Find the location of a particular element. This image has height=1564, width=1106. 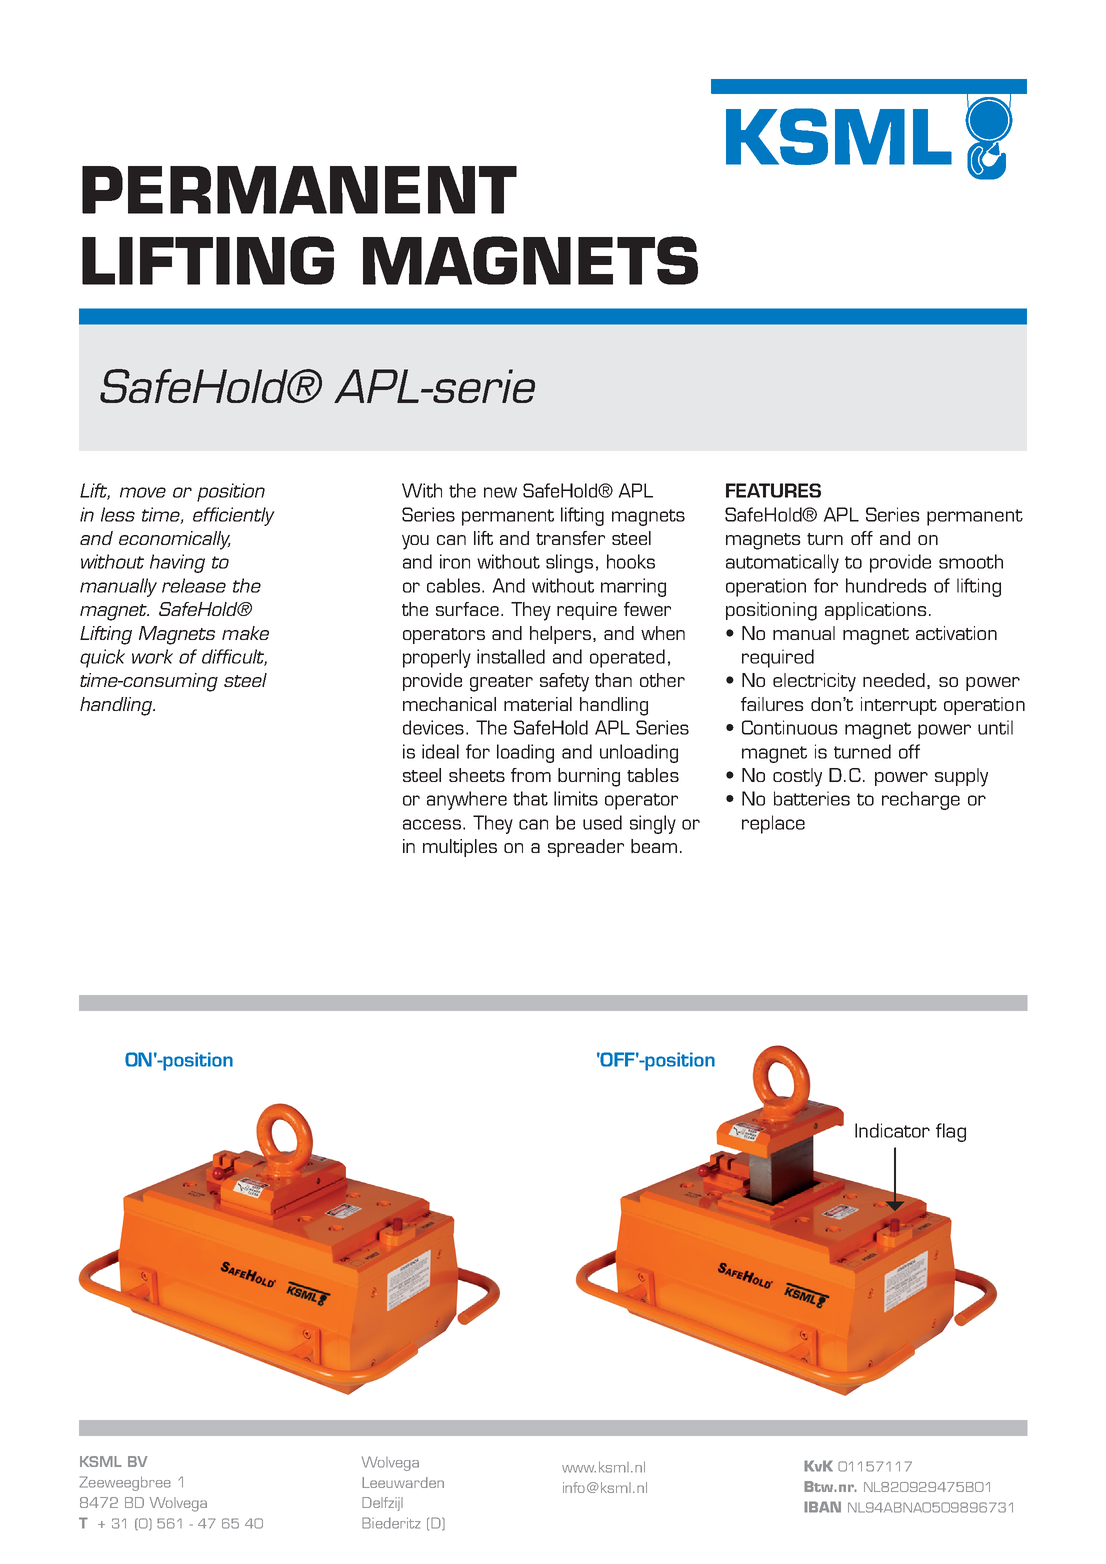

spreader is located at coordinates (586, 848).
